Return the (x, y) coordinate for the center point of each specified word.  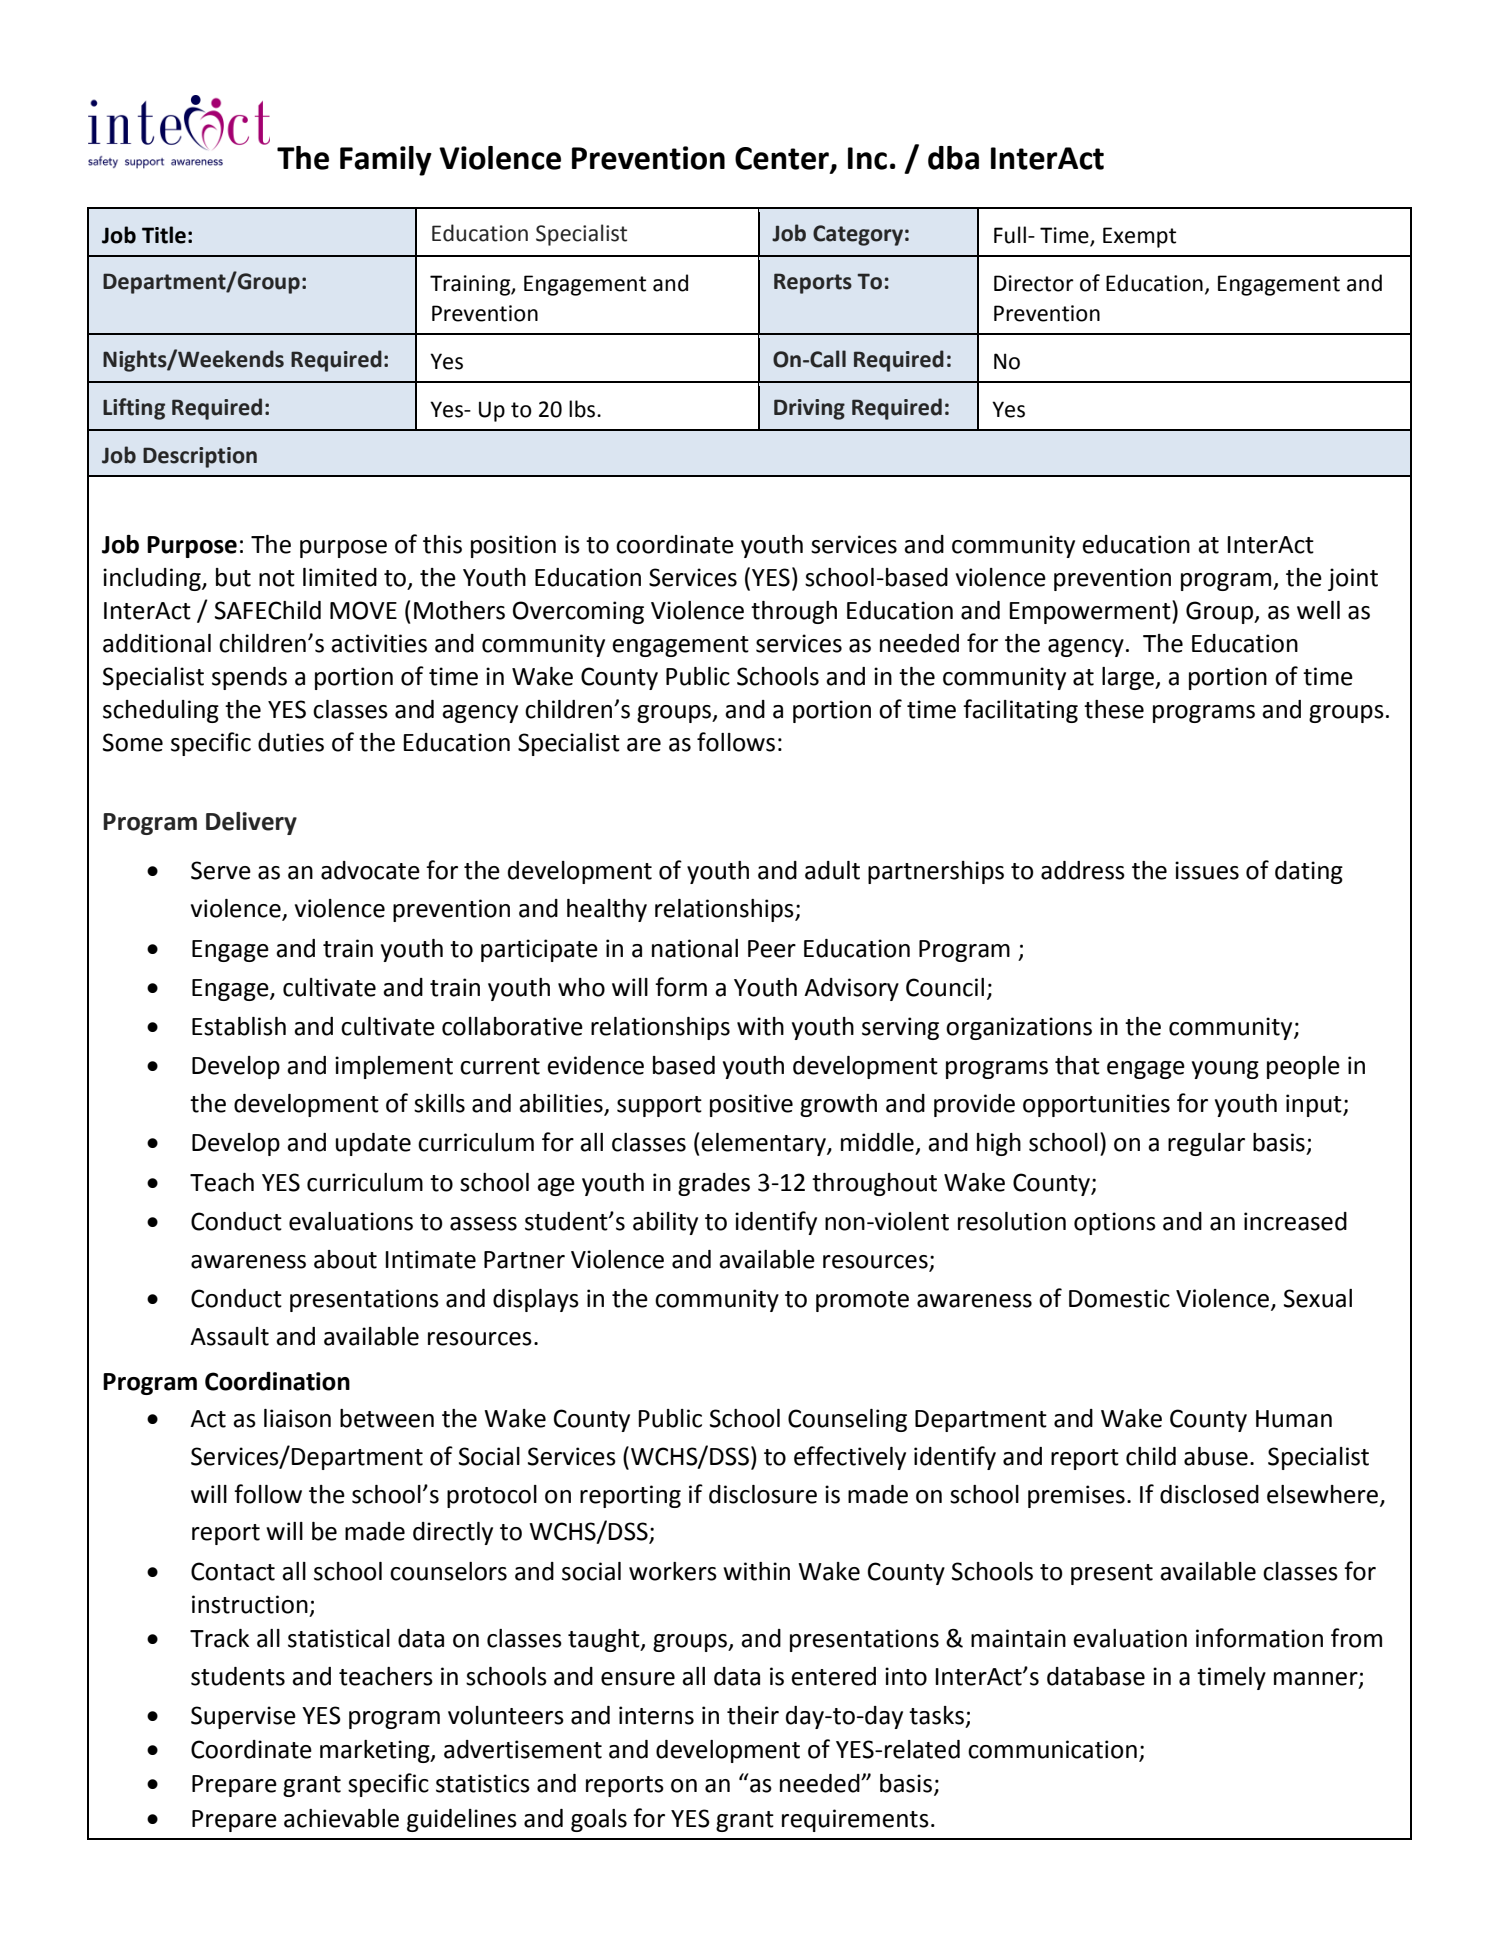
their (753, 1715)
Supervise (243, 1717)
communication (1052, 1749)
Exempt (1139, 237)
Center (783, 159)
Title (164, 235)
